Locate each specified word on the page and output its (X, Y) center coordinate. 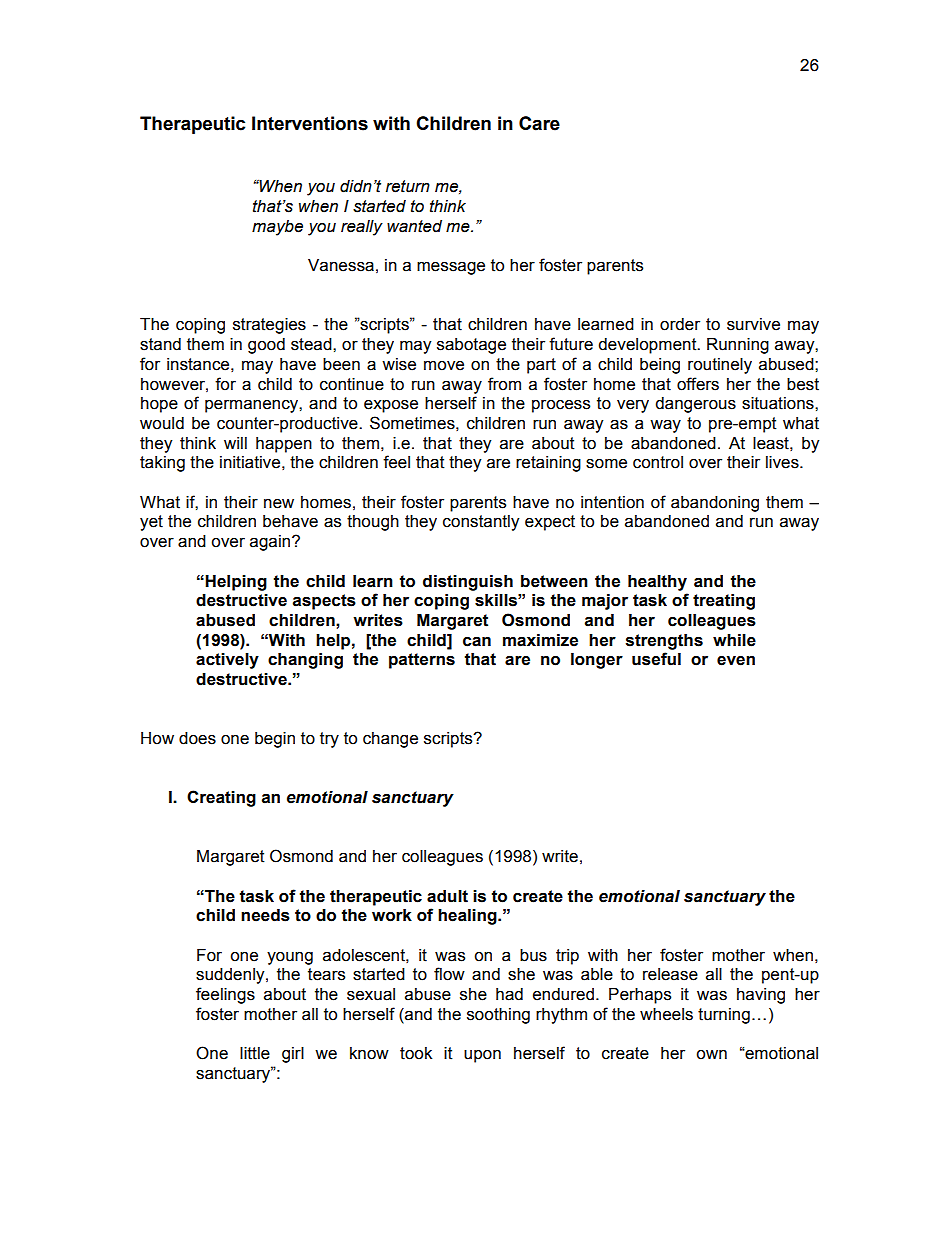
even (736, 661)
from (504, 384)
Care (539, 123)
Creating (221, 798)
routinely (720, 366)
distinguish (468, 583)
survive (753, 324)
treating (724, 602)
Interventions (310, 123)
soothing (498, 1016)
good (266, 346)
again (271, 543)
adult (447, 896)
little (255, 1053)
